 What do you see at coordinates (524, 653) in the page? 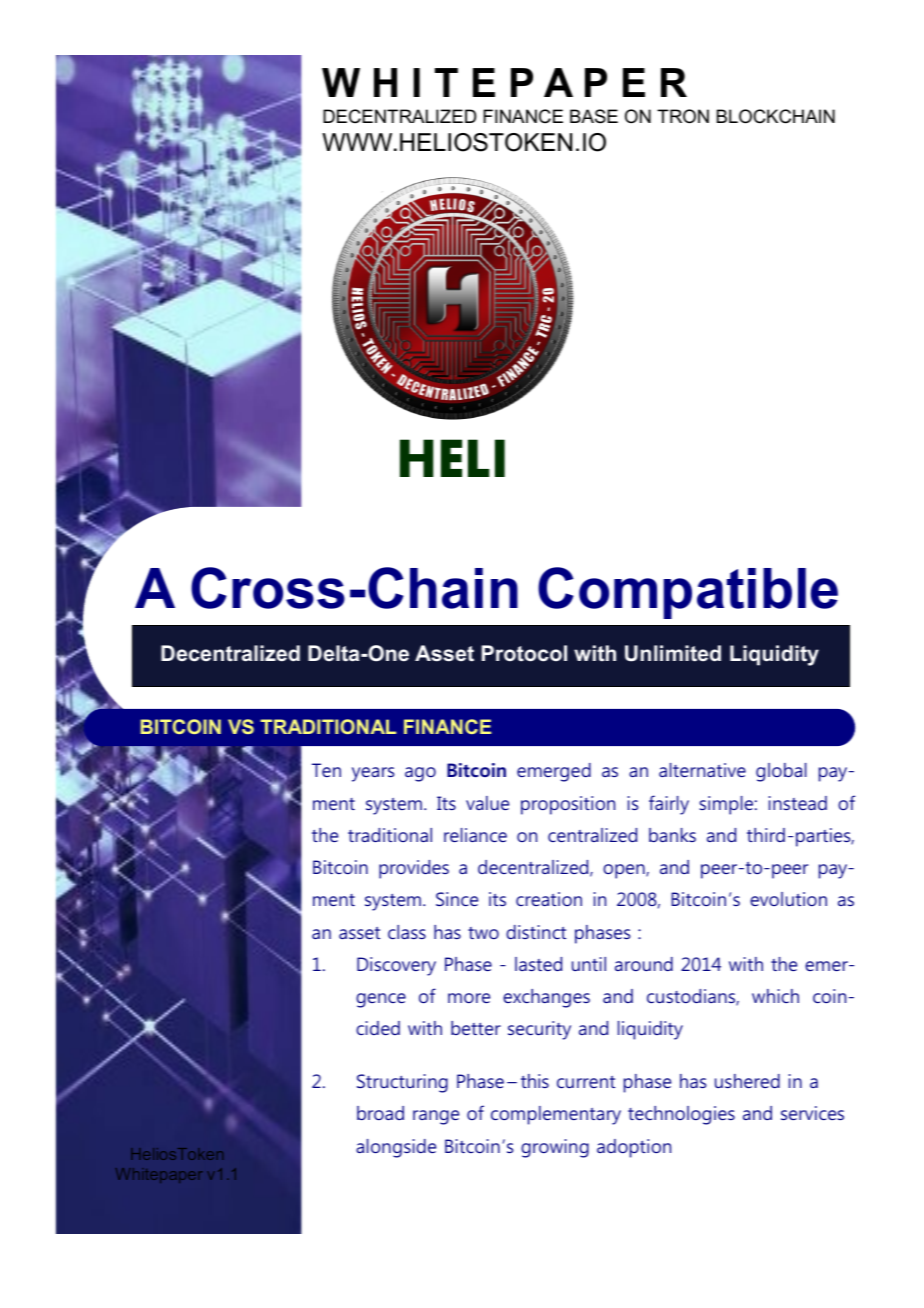
I see `Protocol` at bounding box center [524, 653].
